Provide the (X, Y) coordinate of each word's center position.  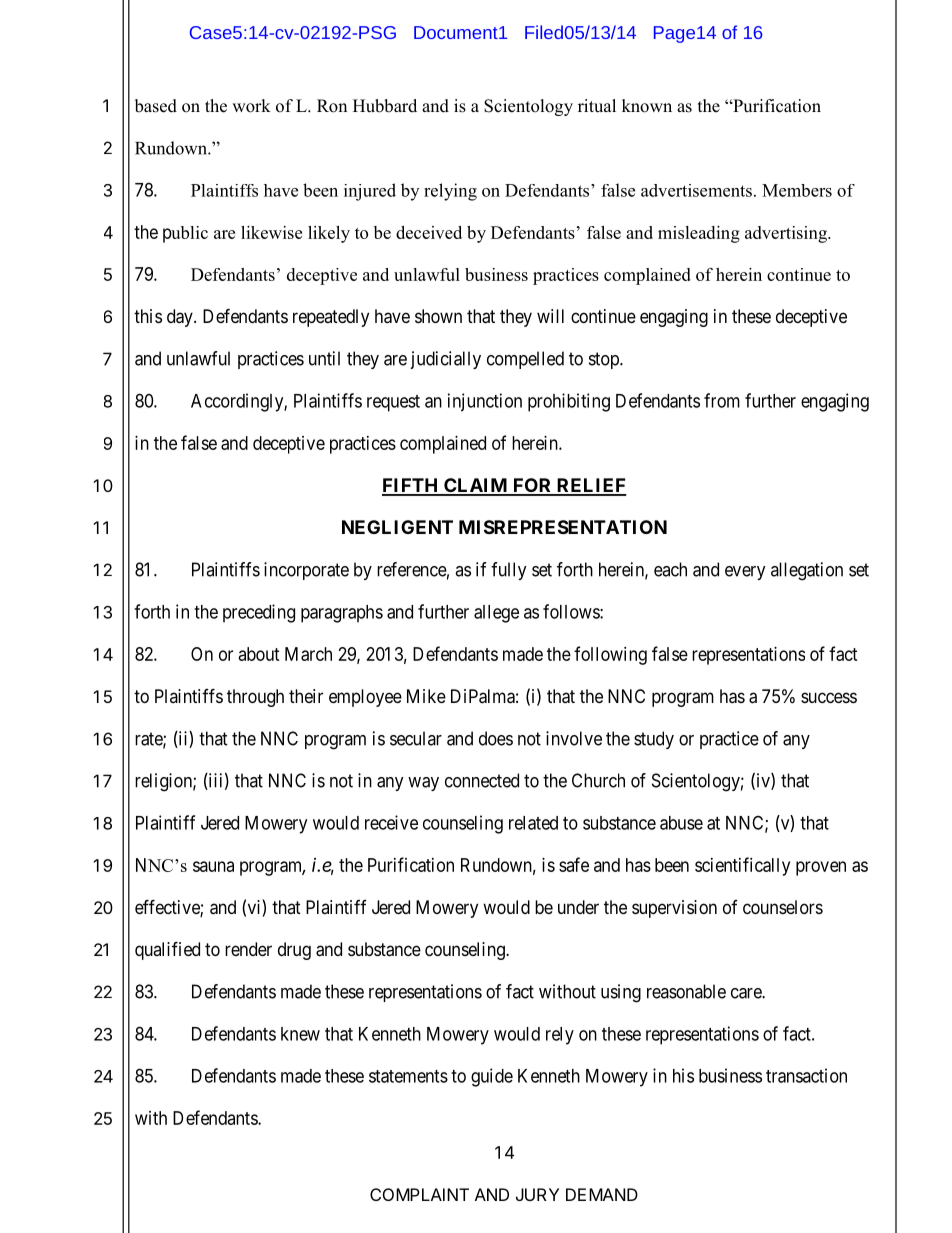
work (251, 106)
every (745, 573)
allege (496, 614)
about (259, 654)
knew (300, 1034)
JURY (537, 1194)
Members (797, 190)
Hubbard (385, 106)
